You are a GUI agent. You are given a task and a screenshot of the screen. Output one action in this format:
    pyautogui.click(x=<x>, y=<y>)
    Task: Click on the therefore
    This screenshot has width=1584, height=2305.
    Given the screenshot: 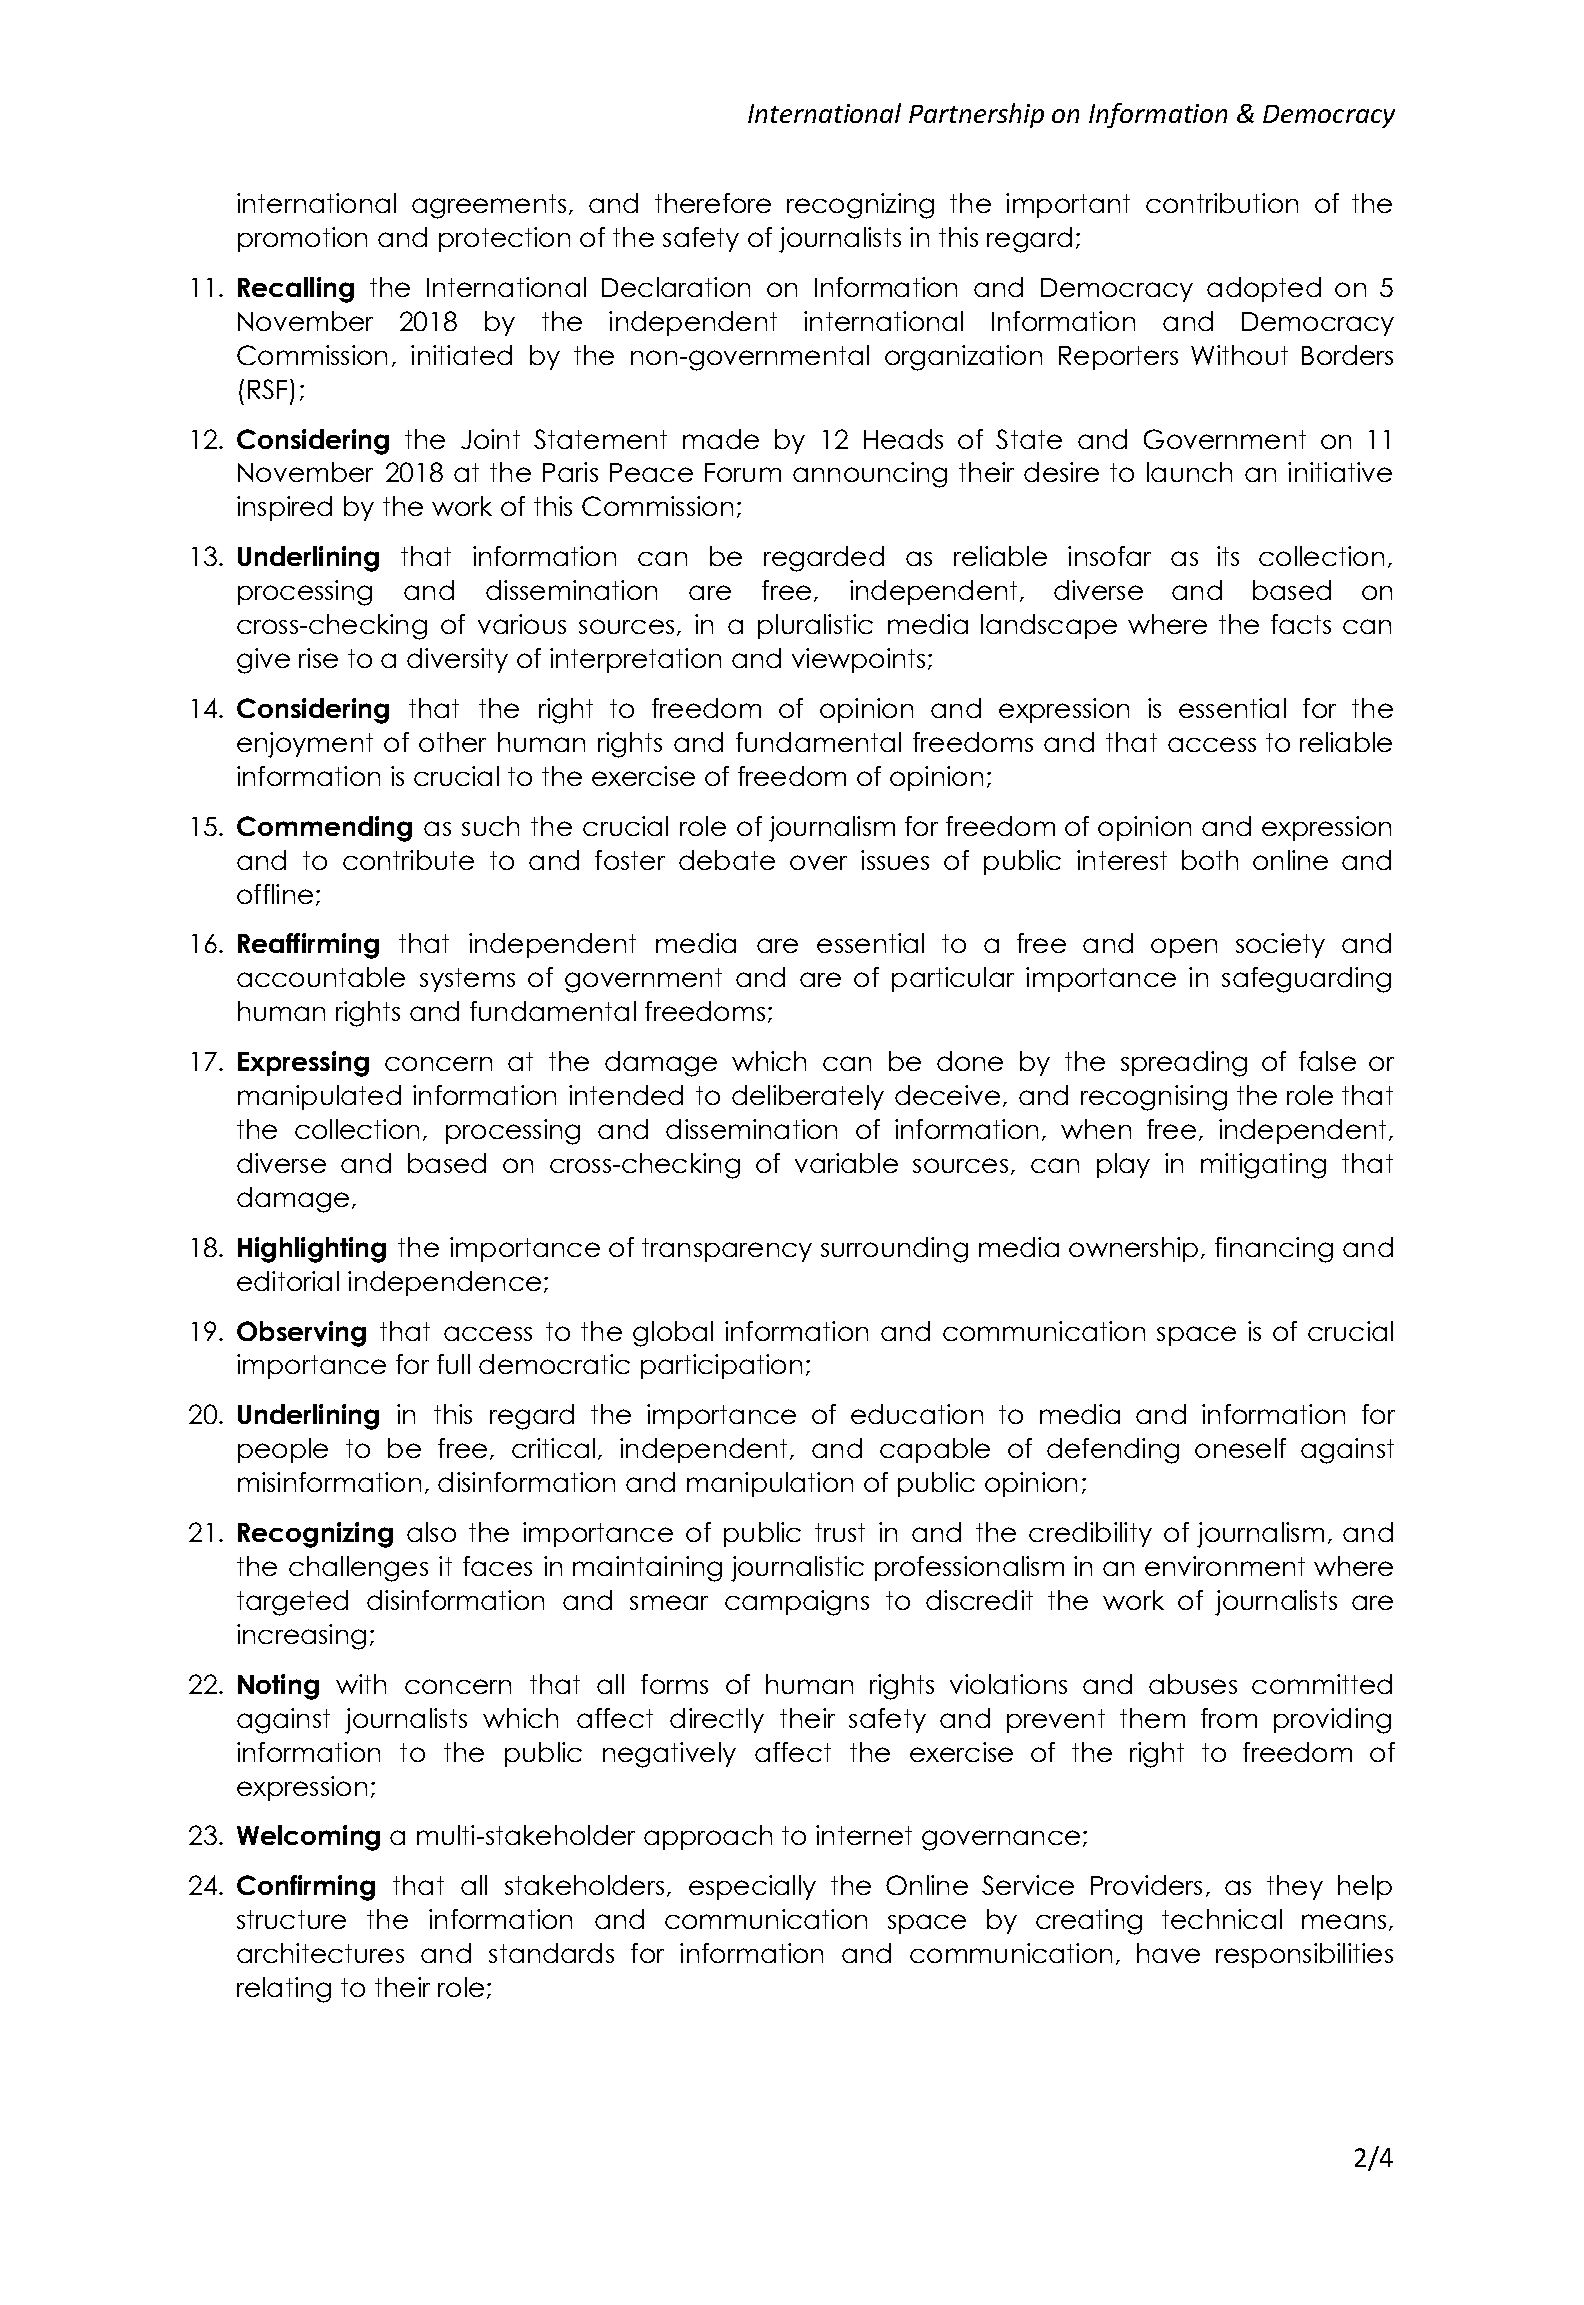 What is the action you would take?
    pyautogui.click(x=713, y=203)
